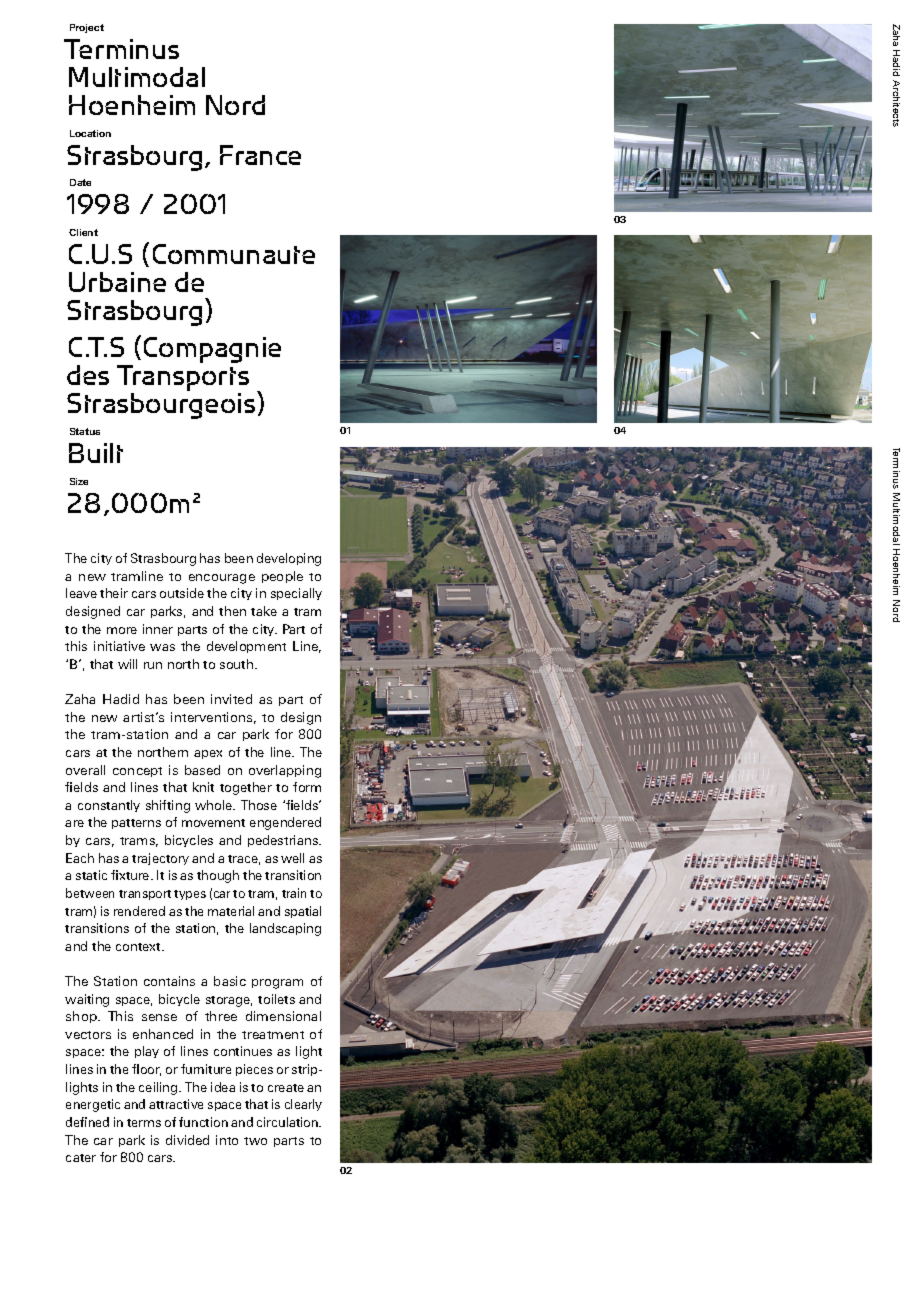 The height and width of the screenshot is (1308, 924). I want to click on energetic, so click(93, 1105).
